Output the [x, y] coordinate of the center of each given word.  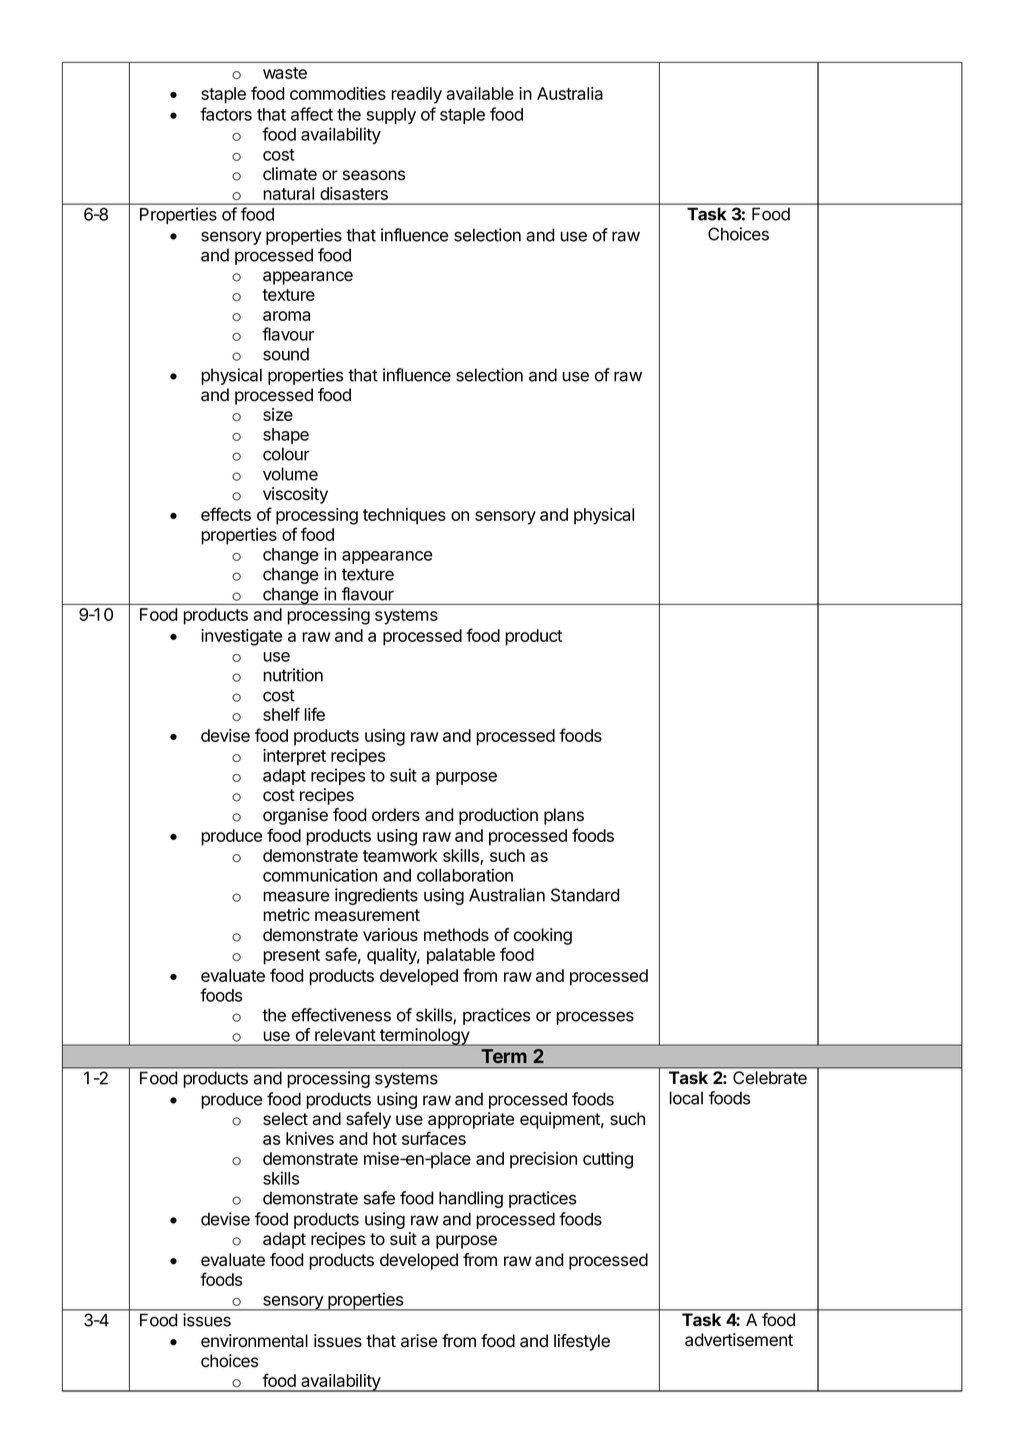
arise [419, 1341]
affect [312, 114]
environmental [254, 1341]
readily [416, 95]
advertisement [739, 1340]
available [480, 93]
